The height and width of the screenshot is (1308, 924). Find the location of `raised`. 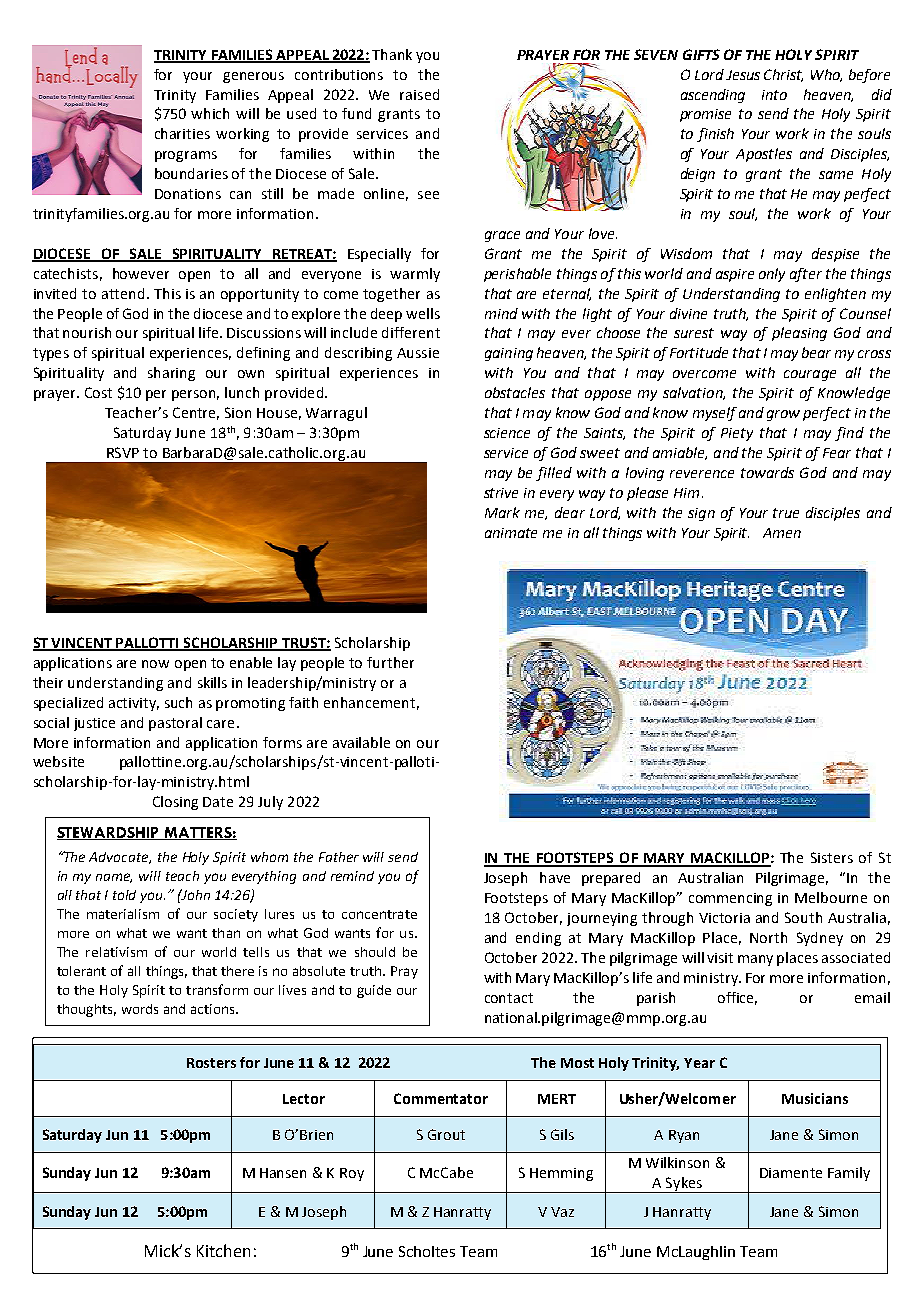

raised is located at coordinates (419, 94).
